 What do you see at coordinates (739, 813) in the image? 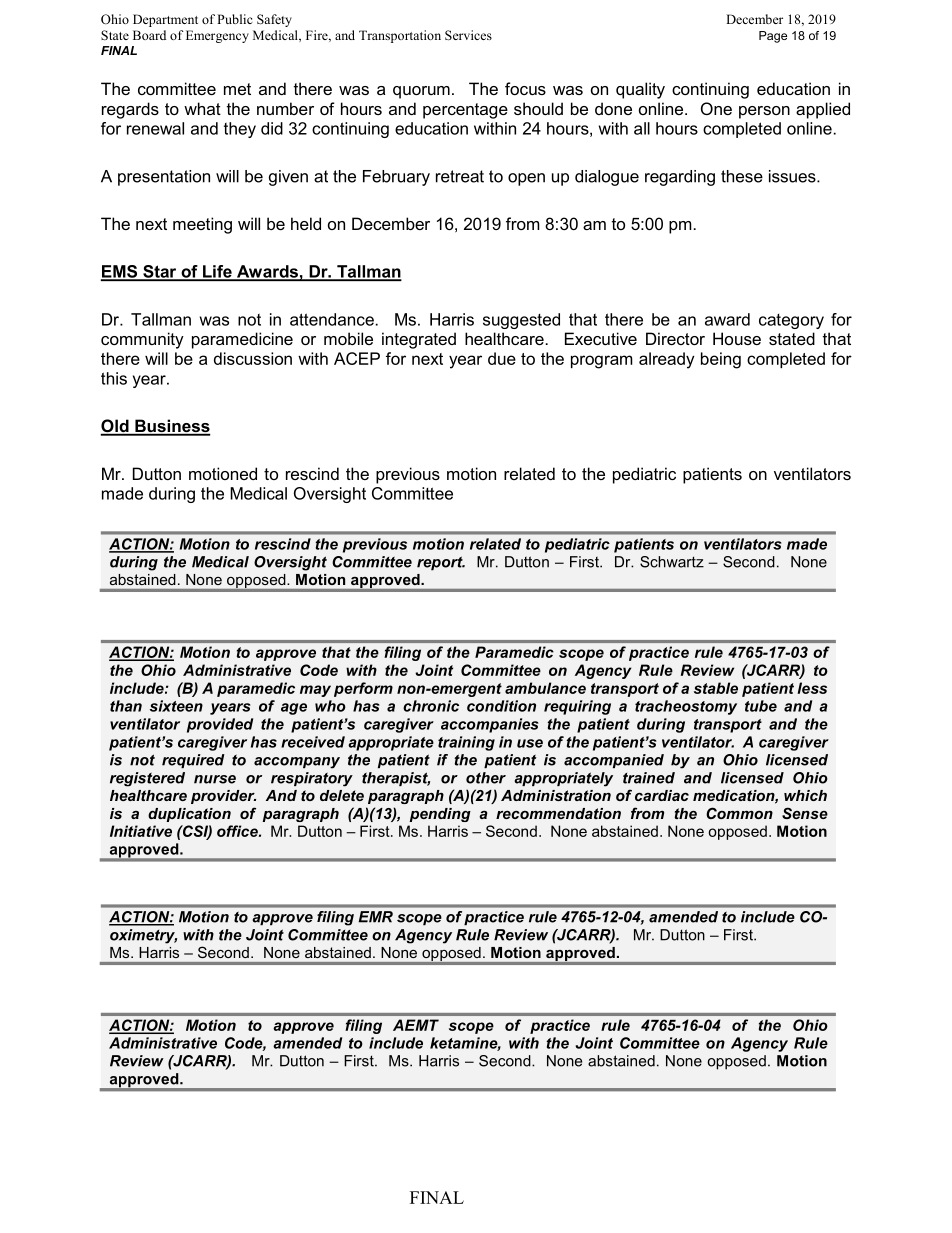
I see `Common` at bounding box center [739, 813].
